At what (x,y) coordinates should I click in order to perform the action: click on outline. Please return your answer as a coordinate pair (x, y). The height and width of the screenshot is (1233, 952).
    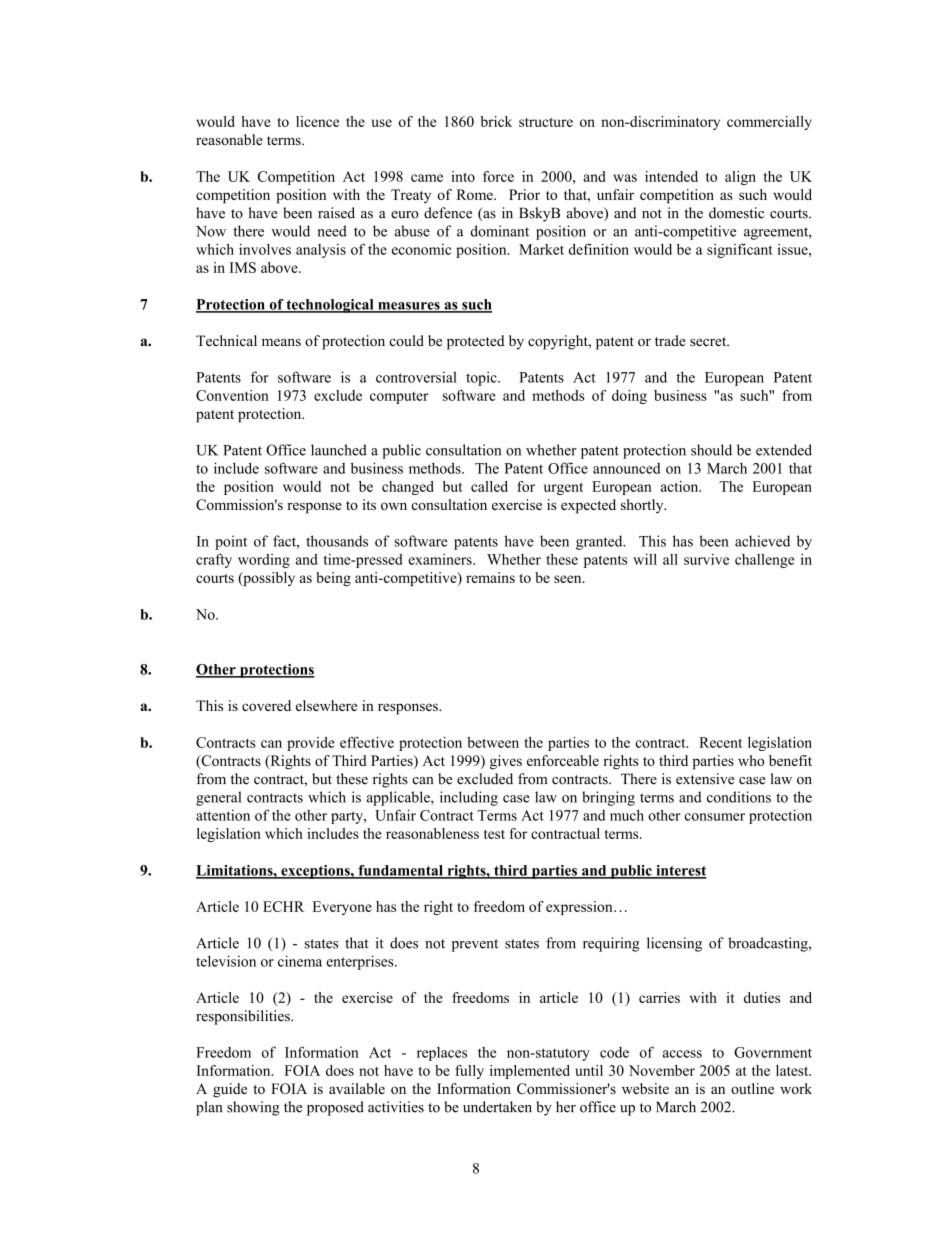
    Looking at the image, I should click on (752, 1088).
